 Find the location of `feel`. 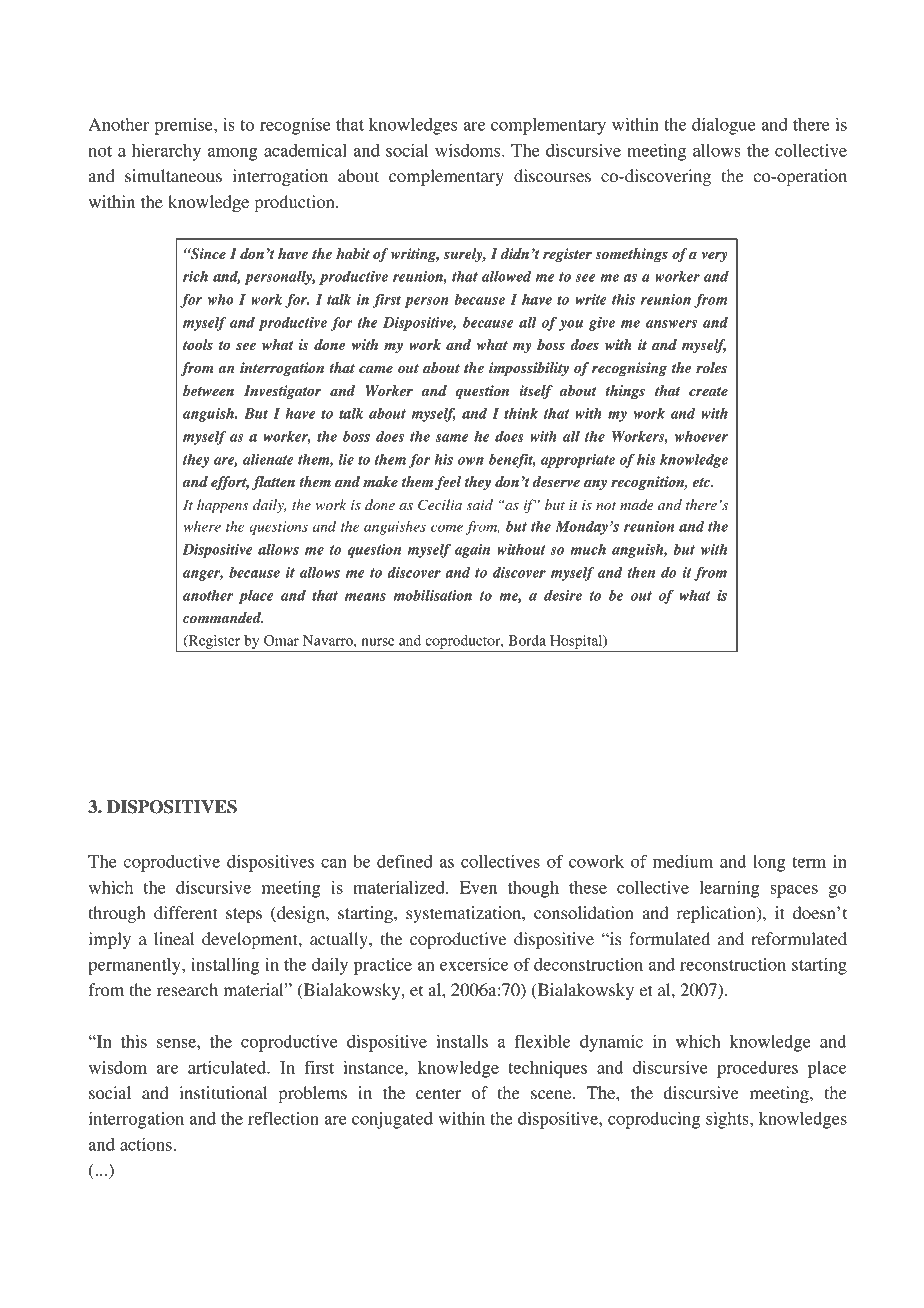

feel is located at coordinates (448, 483).
